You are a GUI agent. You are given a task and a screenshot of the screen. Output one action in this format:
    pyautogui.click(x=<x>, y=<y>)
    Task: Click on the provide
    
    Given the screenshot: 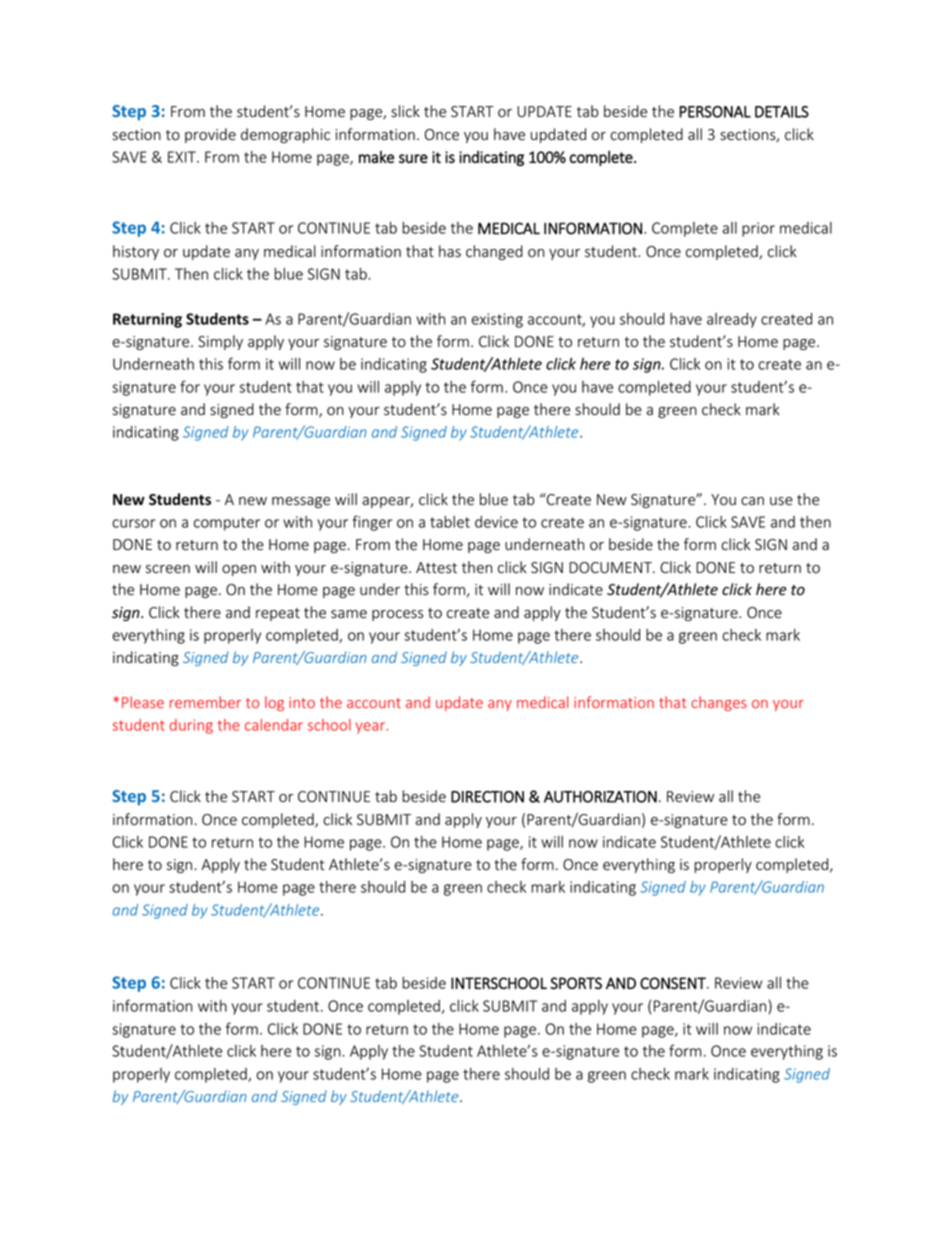 What is the action you would take?
    pyautogui.click(x=210, y=135)
